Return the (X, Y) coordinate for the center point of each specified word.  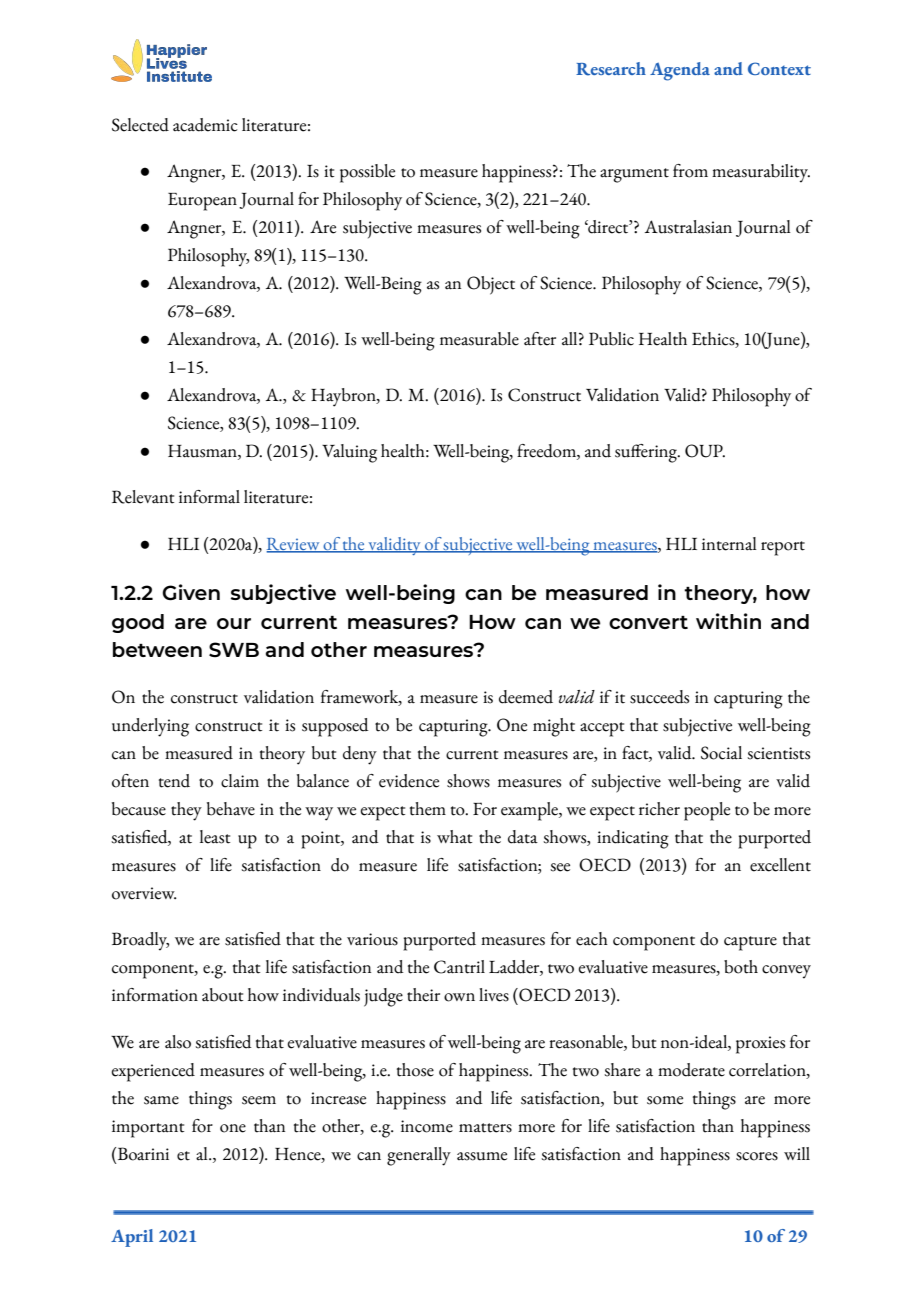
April (132, 1238)
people (707, 811)
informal (209, 497)
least (215, 837)
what (454, 837)
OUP (705, 451)
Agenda (680, 71)
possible (367, 173)
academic (205, 125)
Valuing (349, 453)
